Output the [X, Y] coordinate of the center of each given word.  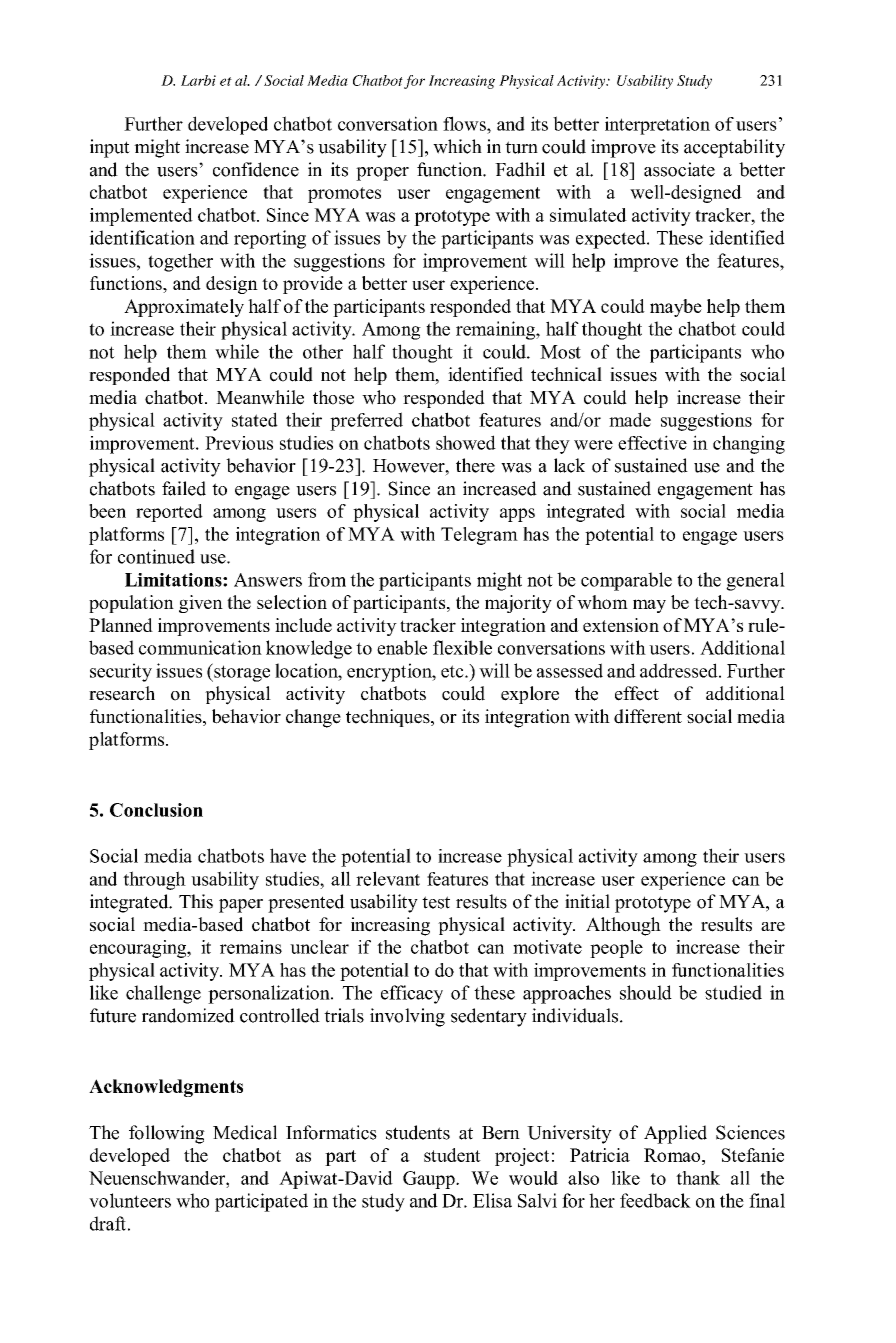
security [121, 672]
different [648, 716]
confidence [256, 169]
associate [679, 169]
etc [453, 671]
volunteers [130, 1200]
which [457, 146]
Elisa [492, 1200]
